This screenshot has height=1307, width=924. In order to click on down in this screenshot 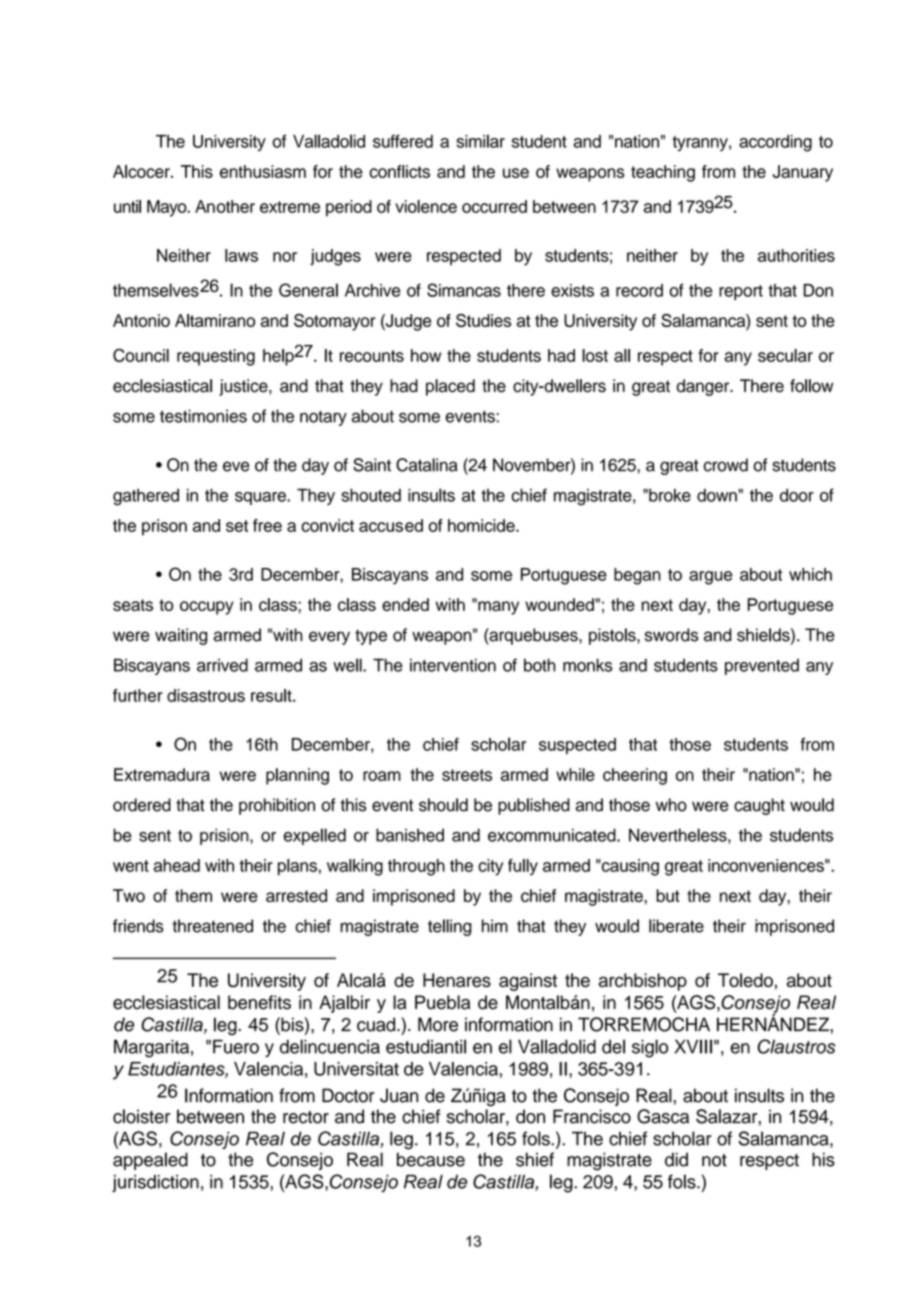, I will do `click(717, 495)`.
